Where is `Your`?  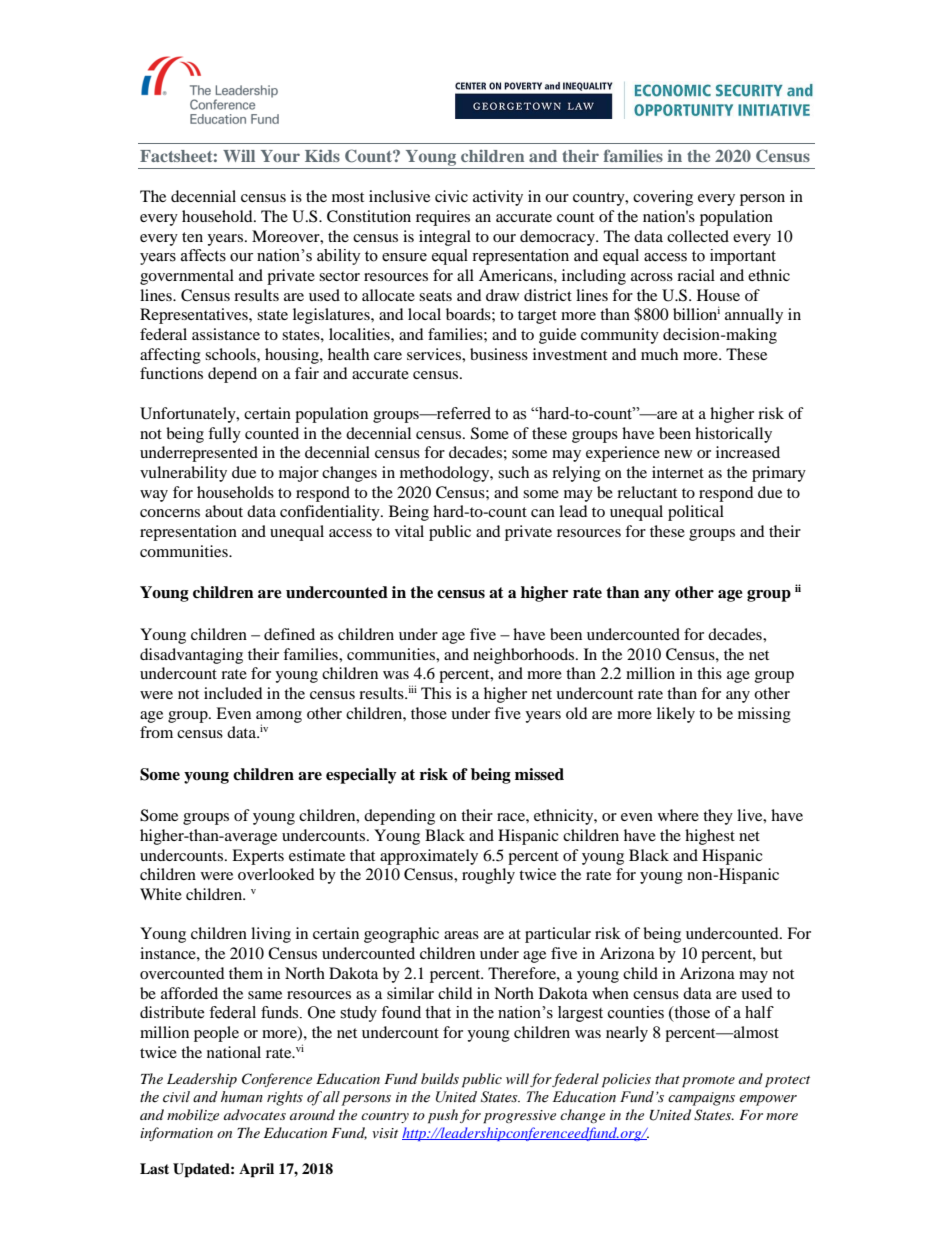 Your is located at coordinates (280, 156).
